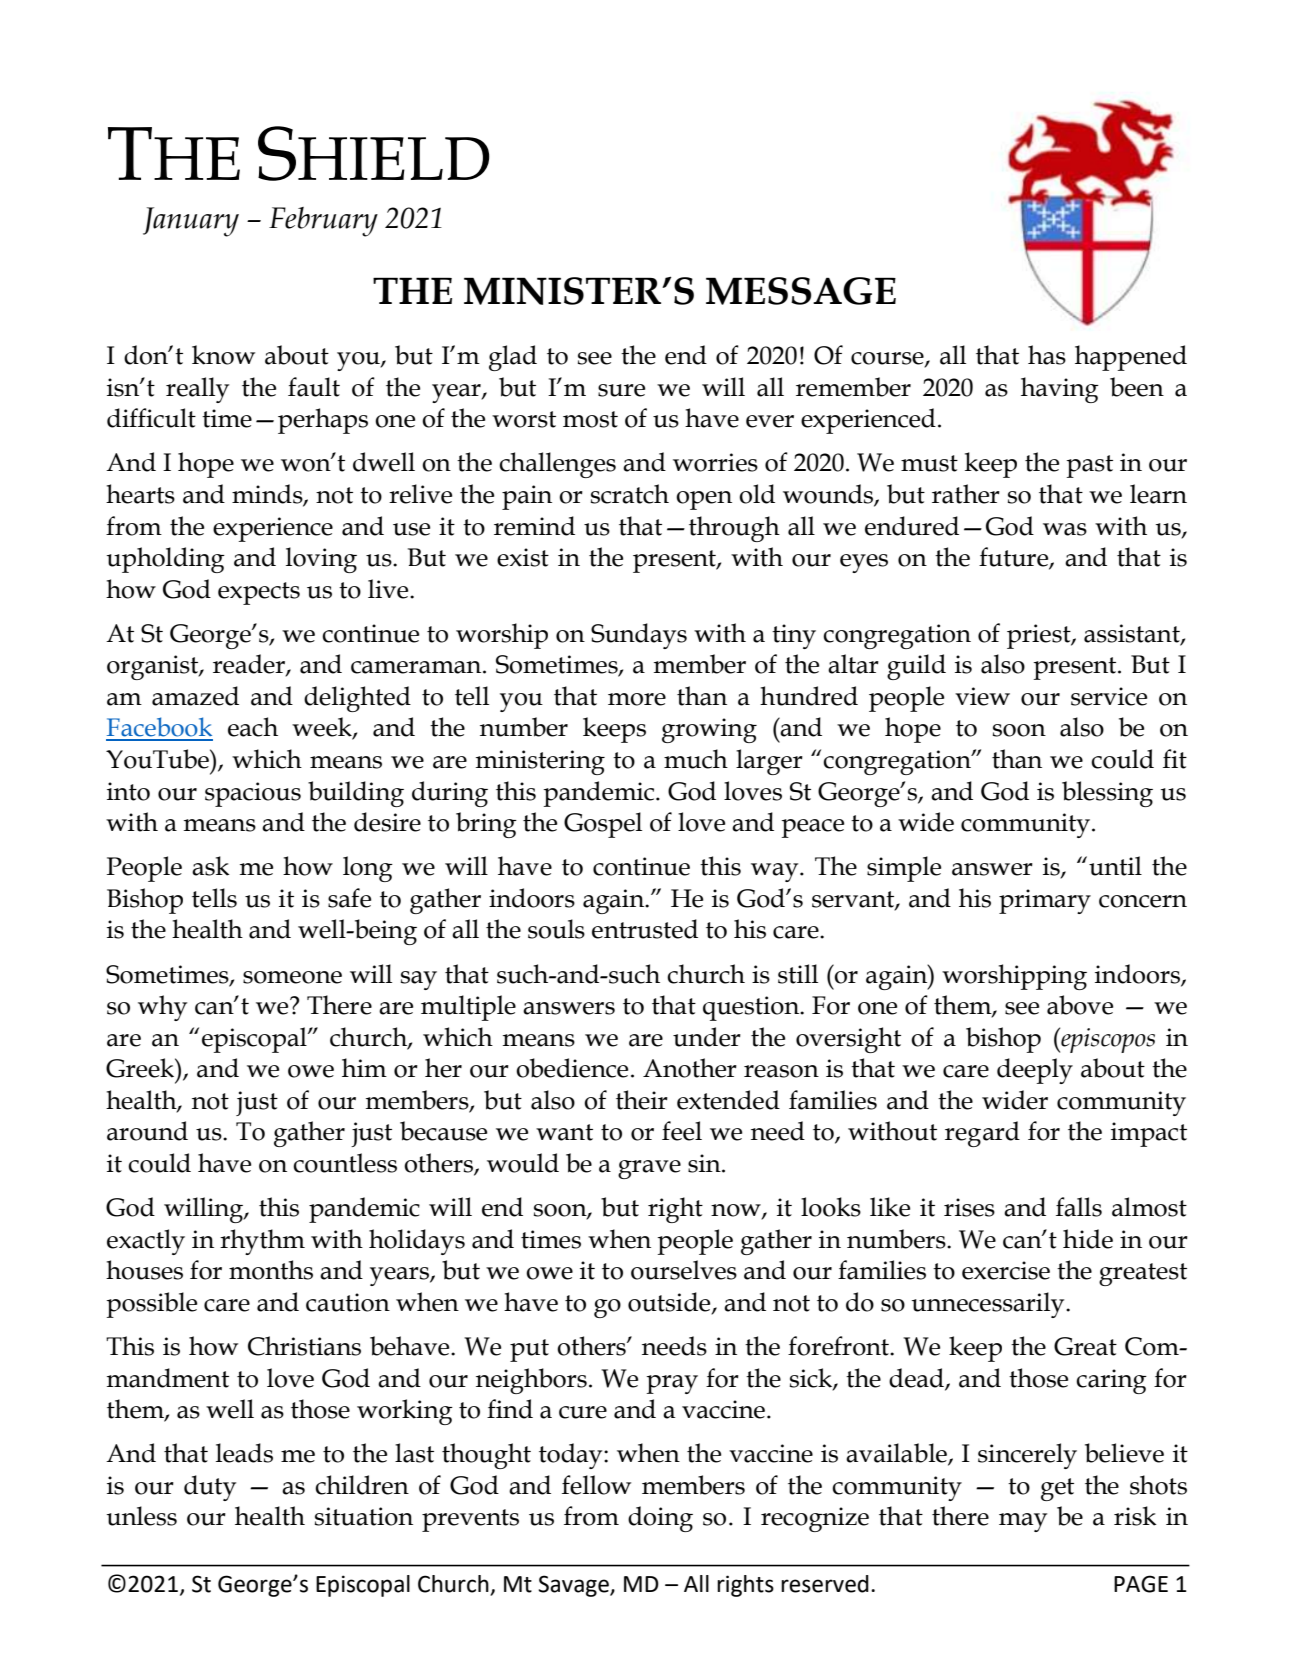 The height and width of the image is (1675, 1294). I want to click on entrusted, so click(645, 929).
